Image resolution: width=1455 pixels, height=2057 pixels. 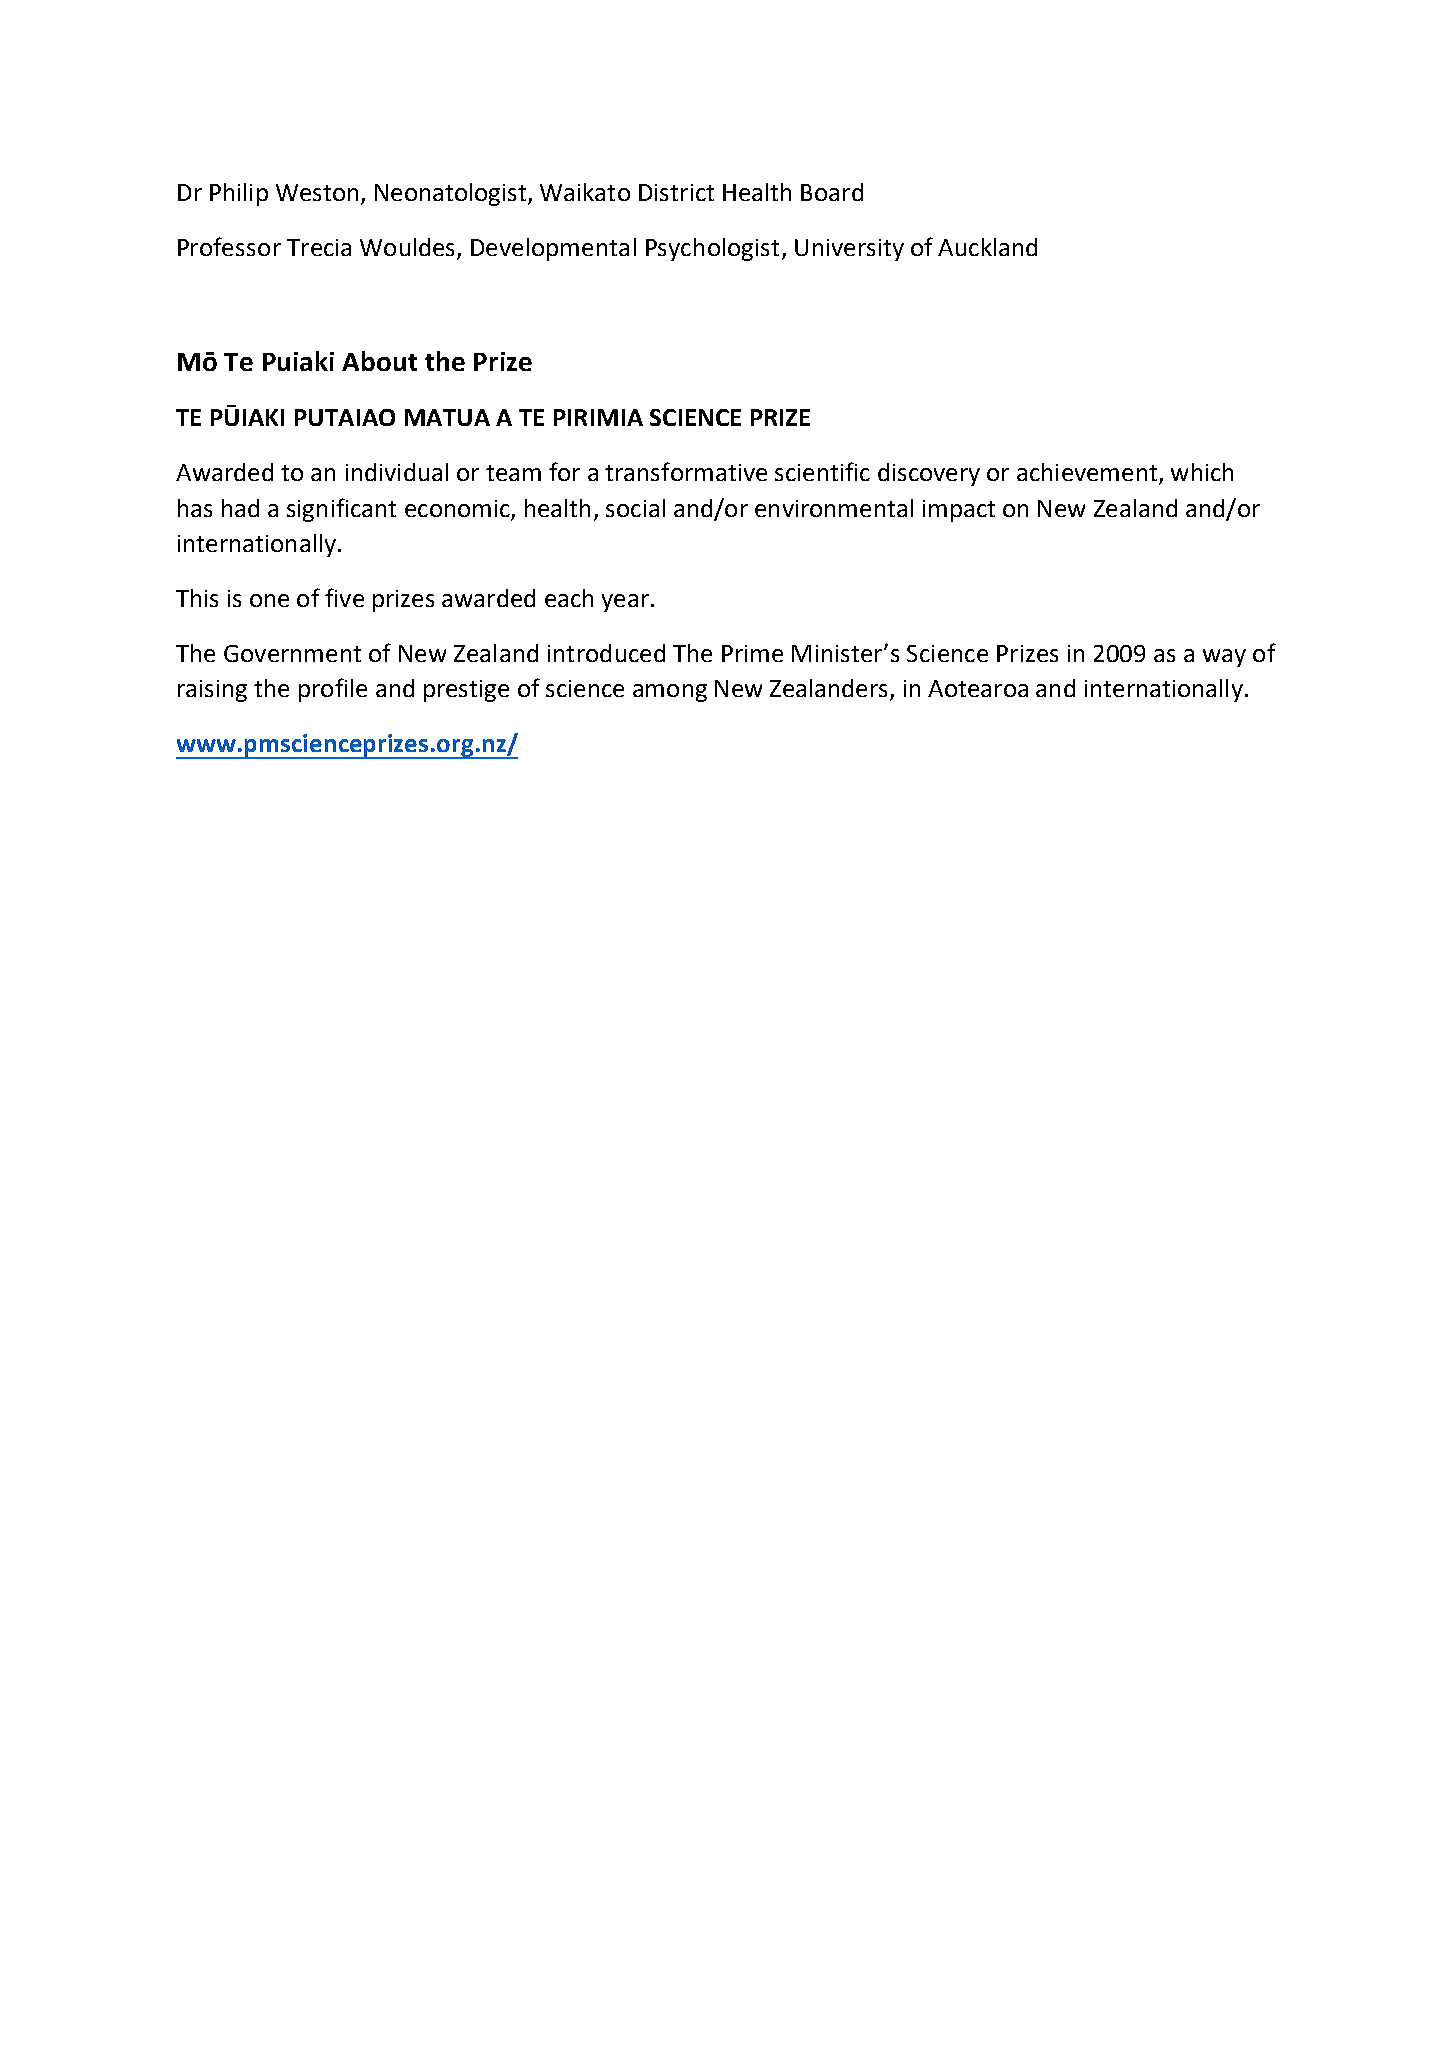 What do you see at coordinates (317, 192) in the page?
I see `Weston` at bounding box center [317, 192].
